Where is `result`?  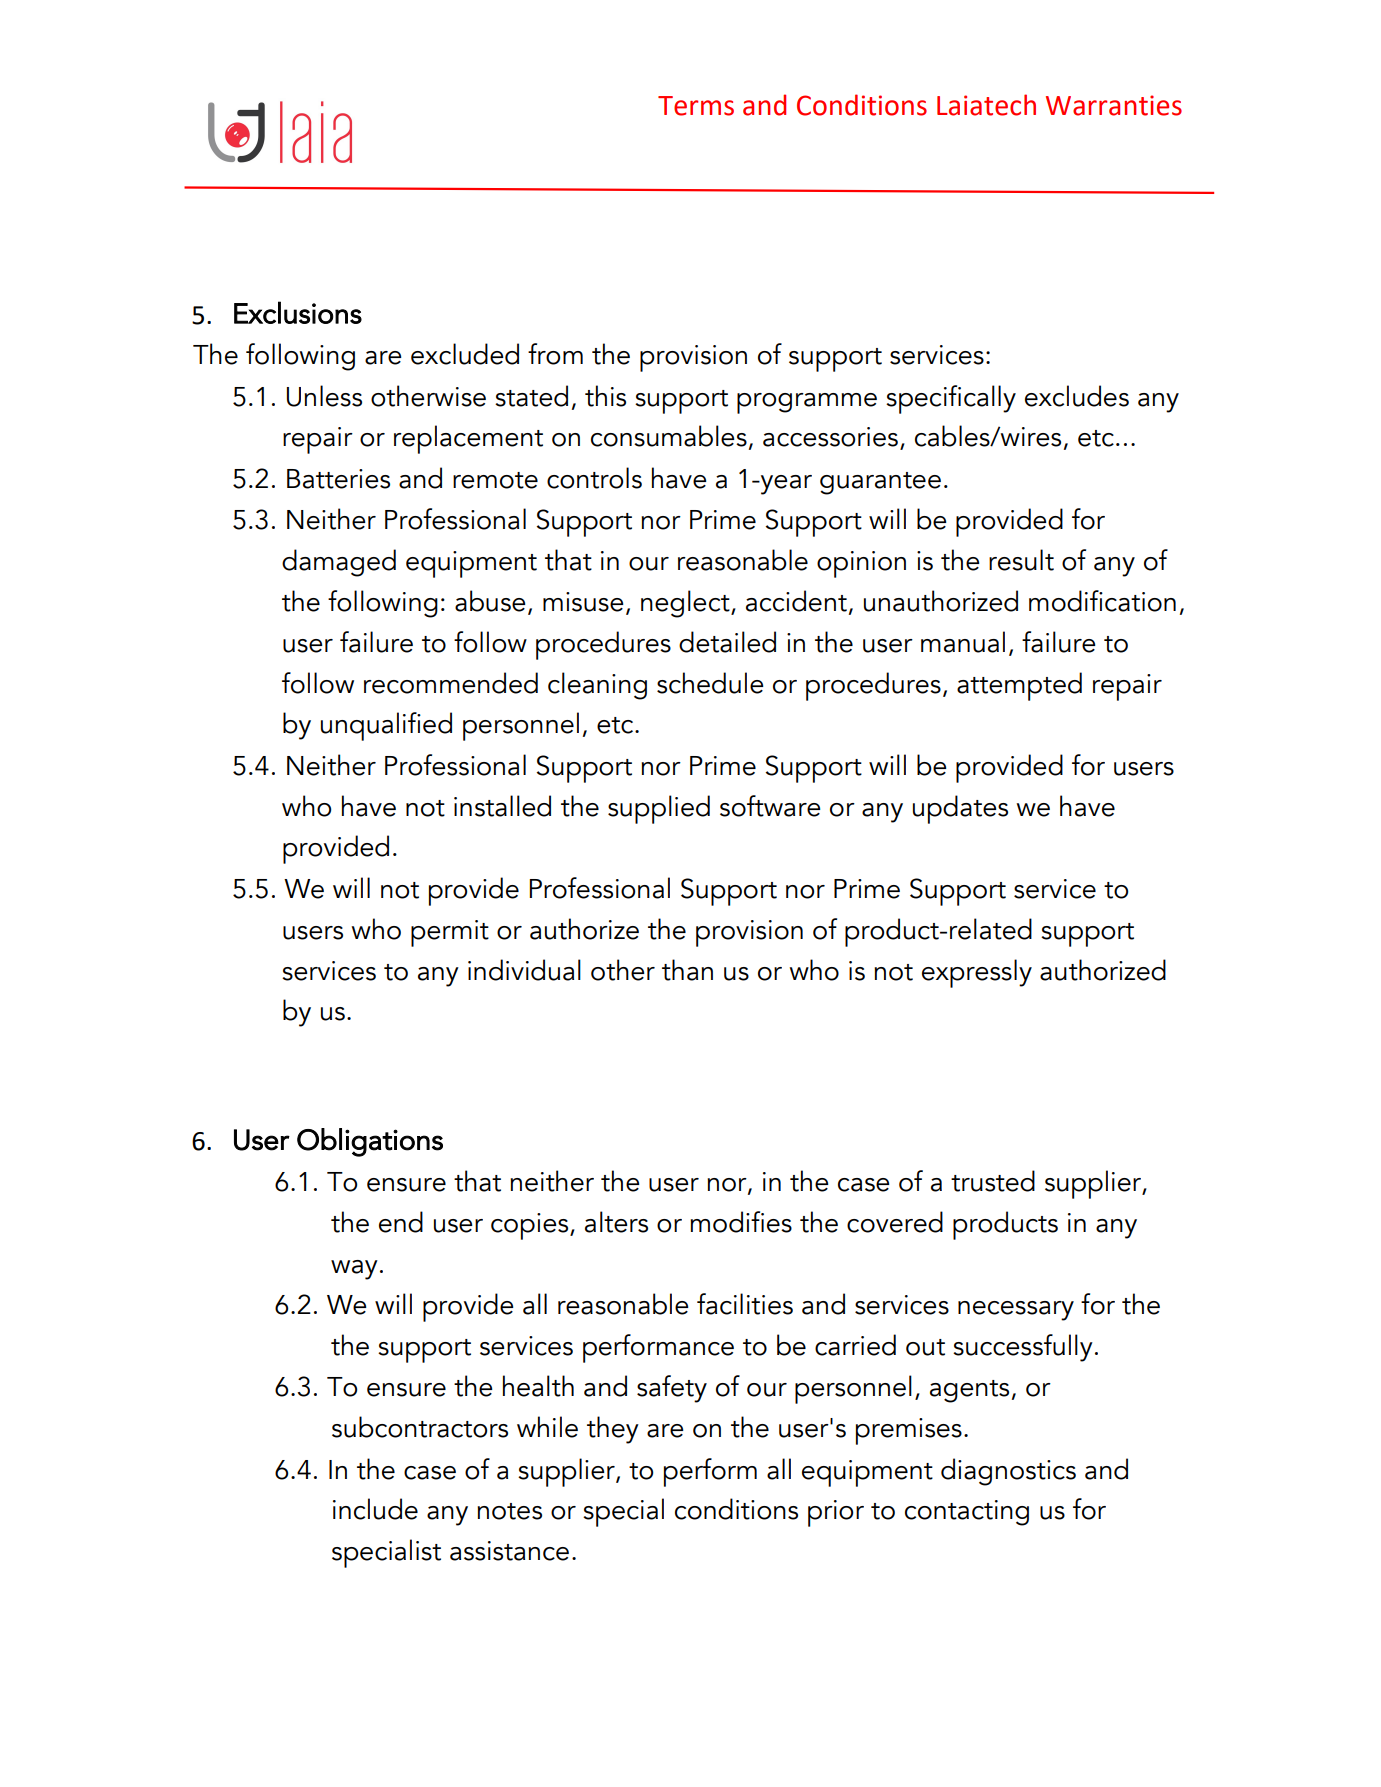
result is located at coordinates (1021, 560).
